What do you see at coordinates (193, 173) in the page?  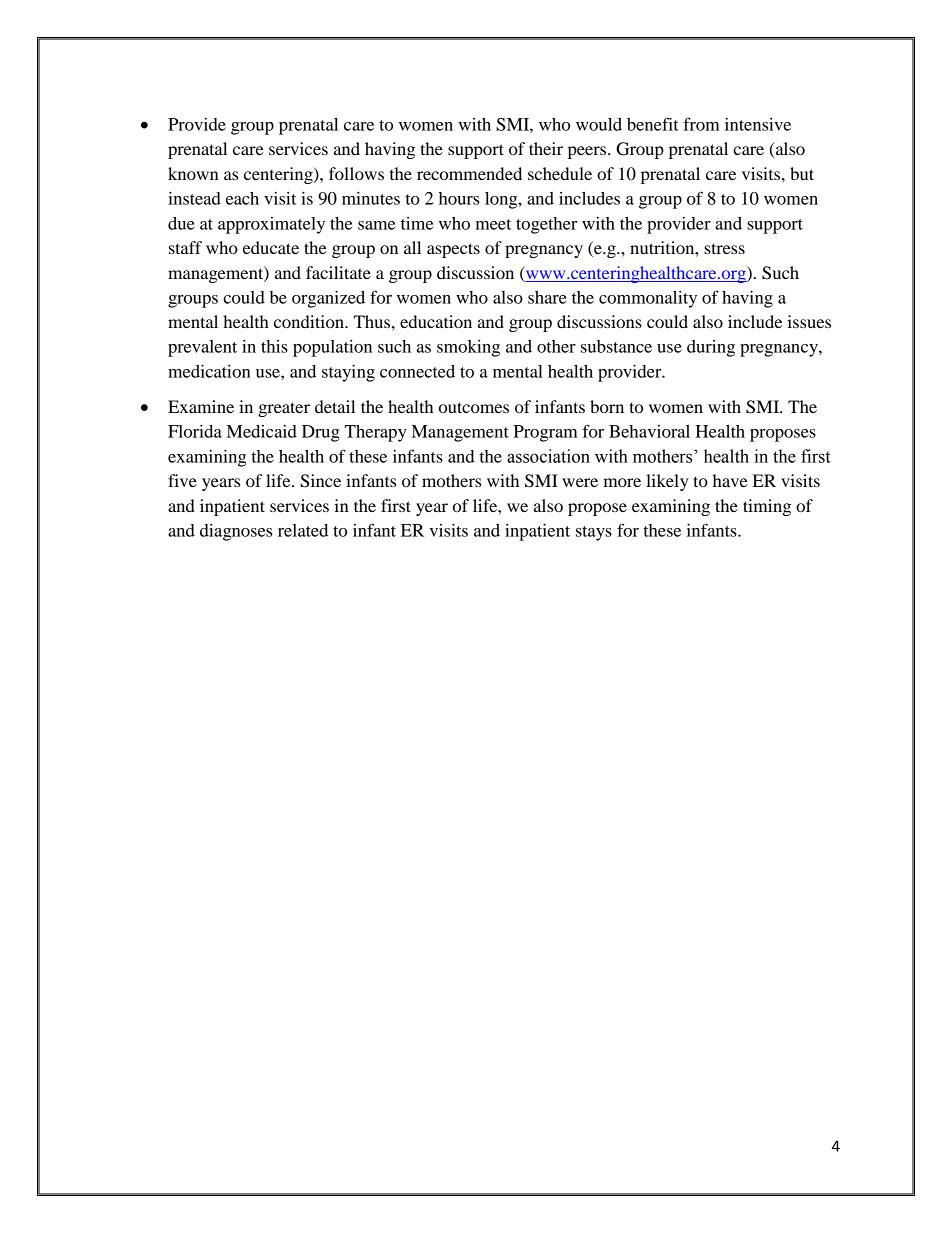 I see `known` at bounding box center [193, 173].
